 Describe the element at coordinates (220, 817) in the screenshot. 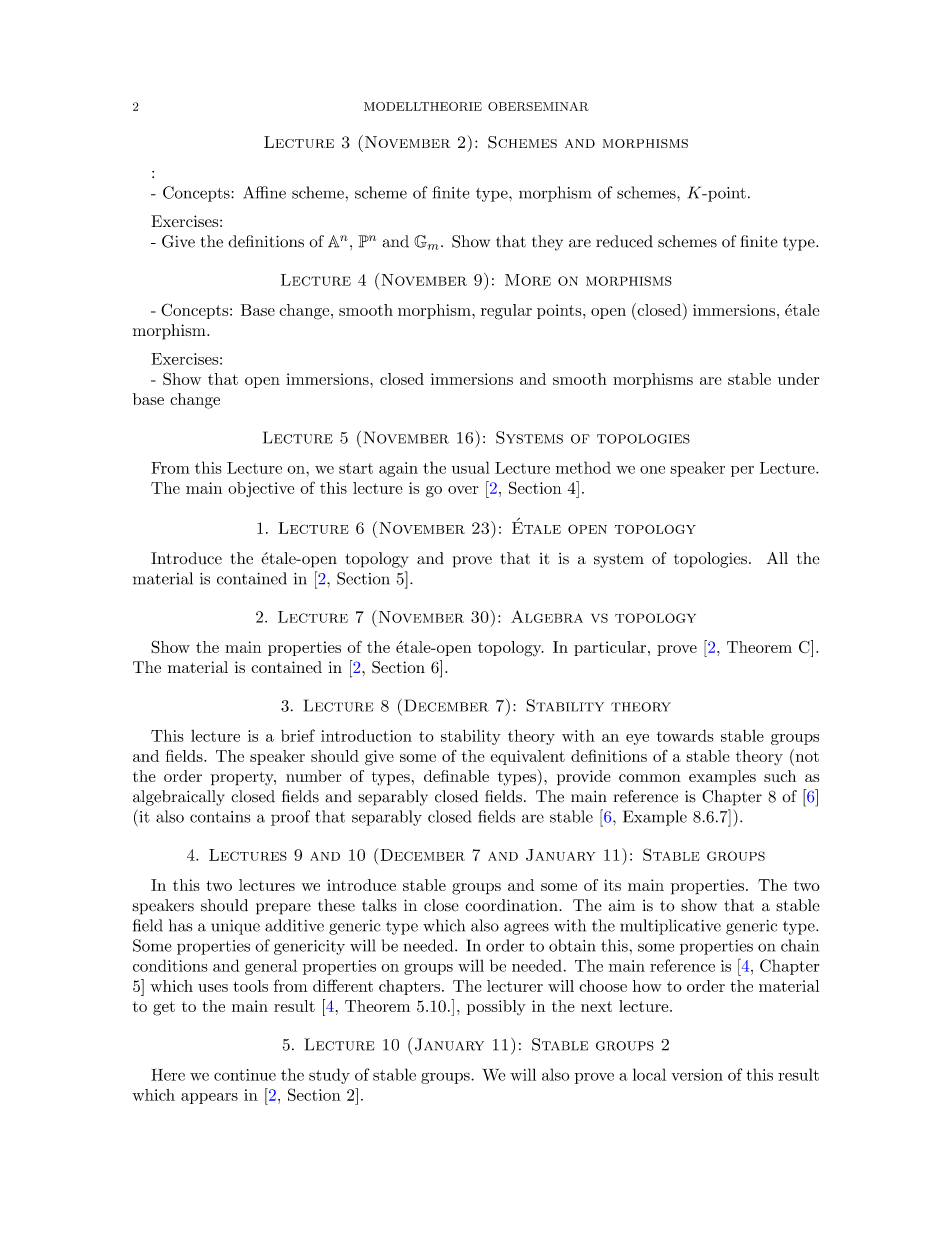

I see `contains` at that location.
